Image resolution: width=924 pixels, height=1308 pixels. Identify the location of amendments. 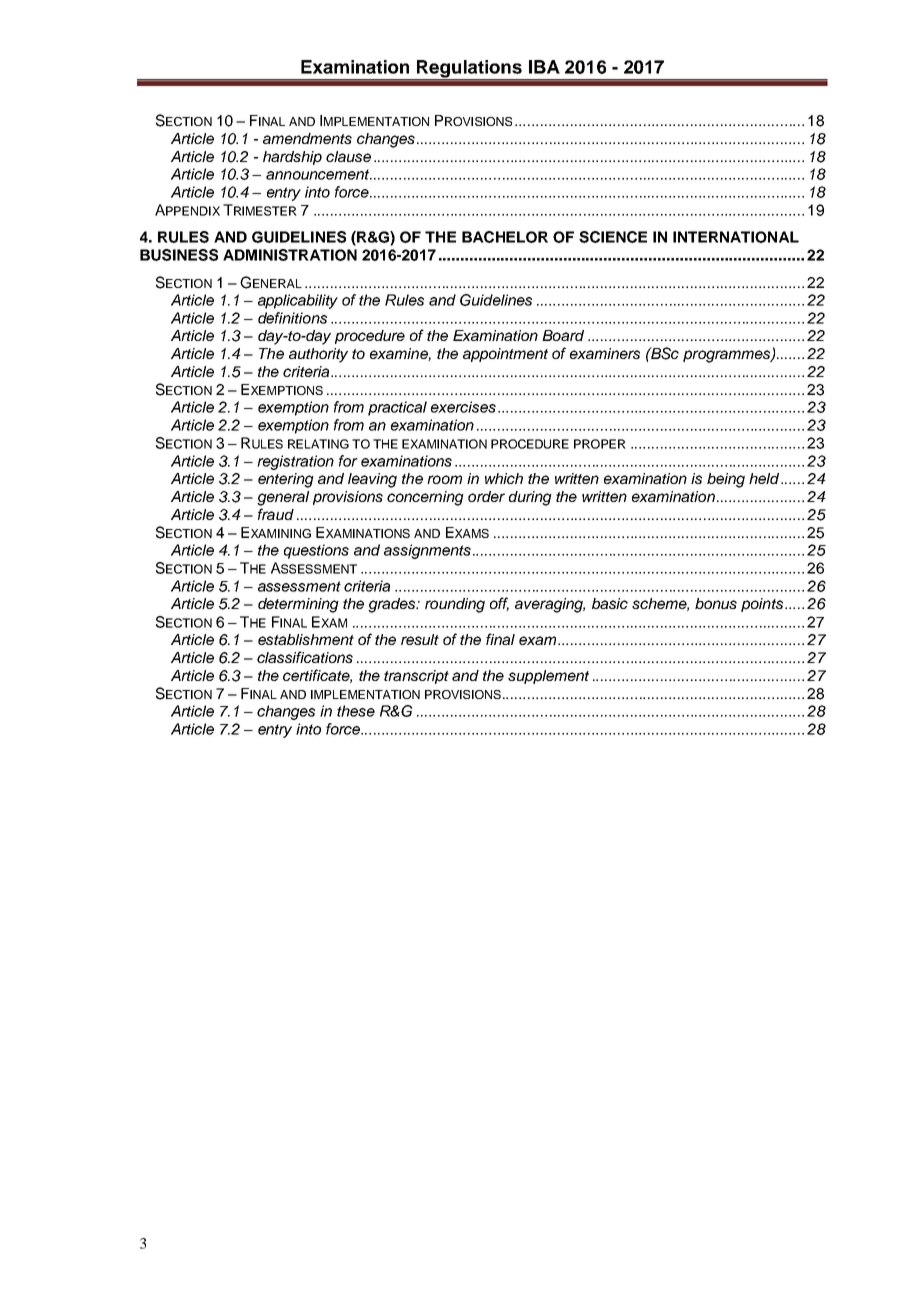
(307, 138).
